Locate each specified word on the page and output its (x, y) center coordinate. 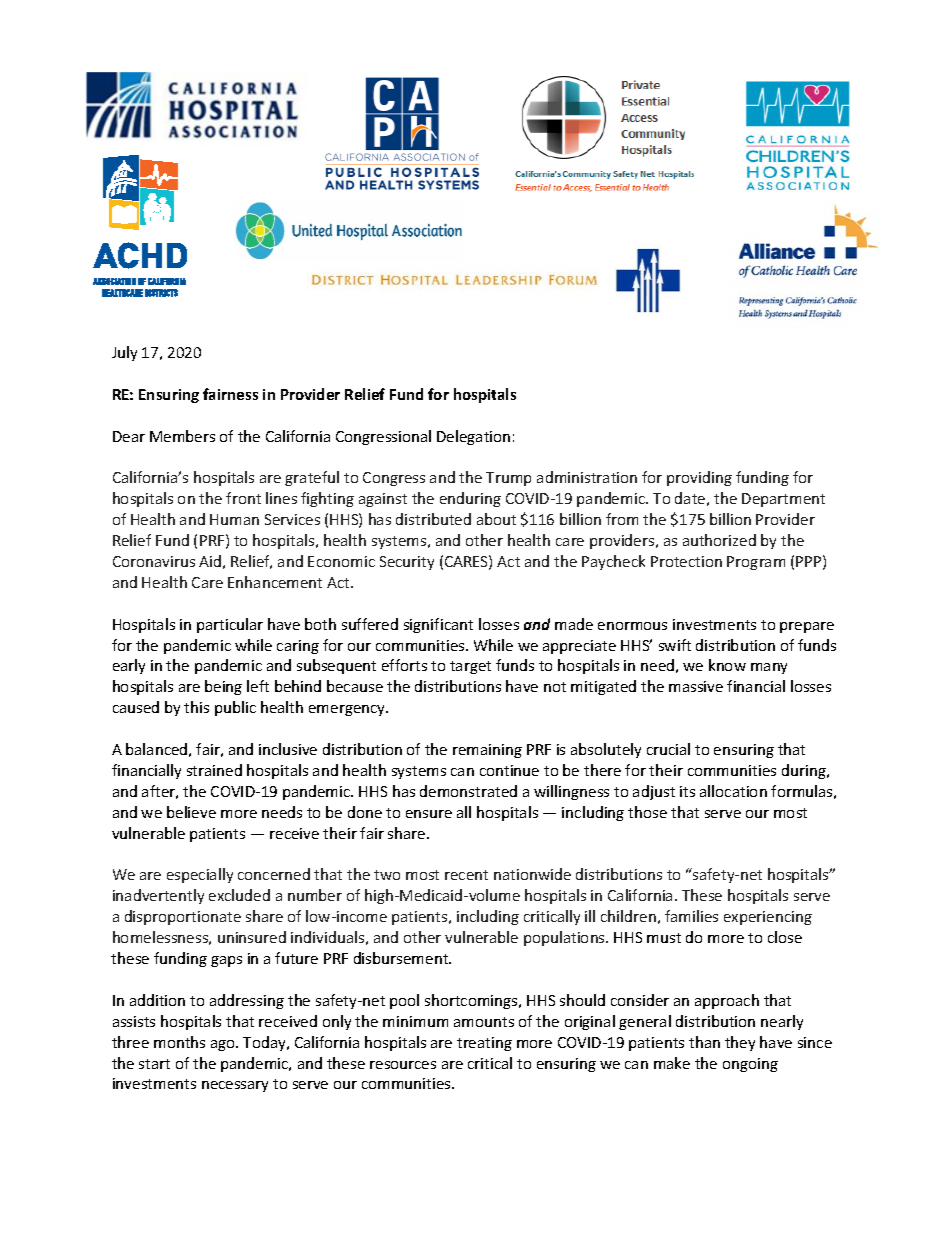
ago (224, 1045)
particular (230, 625)
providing (699, 478)
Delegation (473, 437)
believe (191, 812)
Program (756, 563)
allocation (733, 791)
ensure (429, 814)
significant (438, 625)
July (124, 353)
